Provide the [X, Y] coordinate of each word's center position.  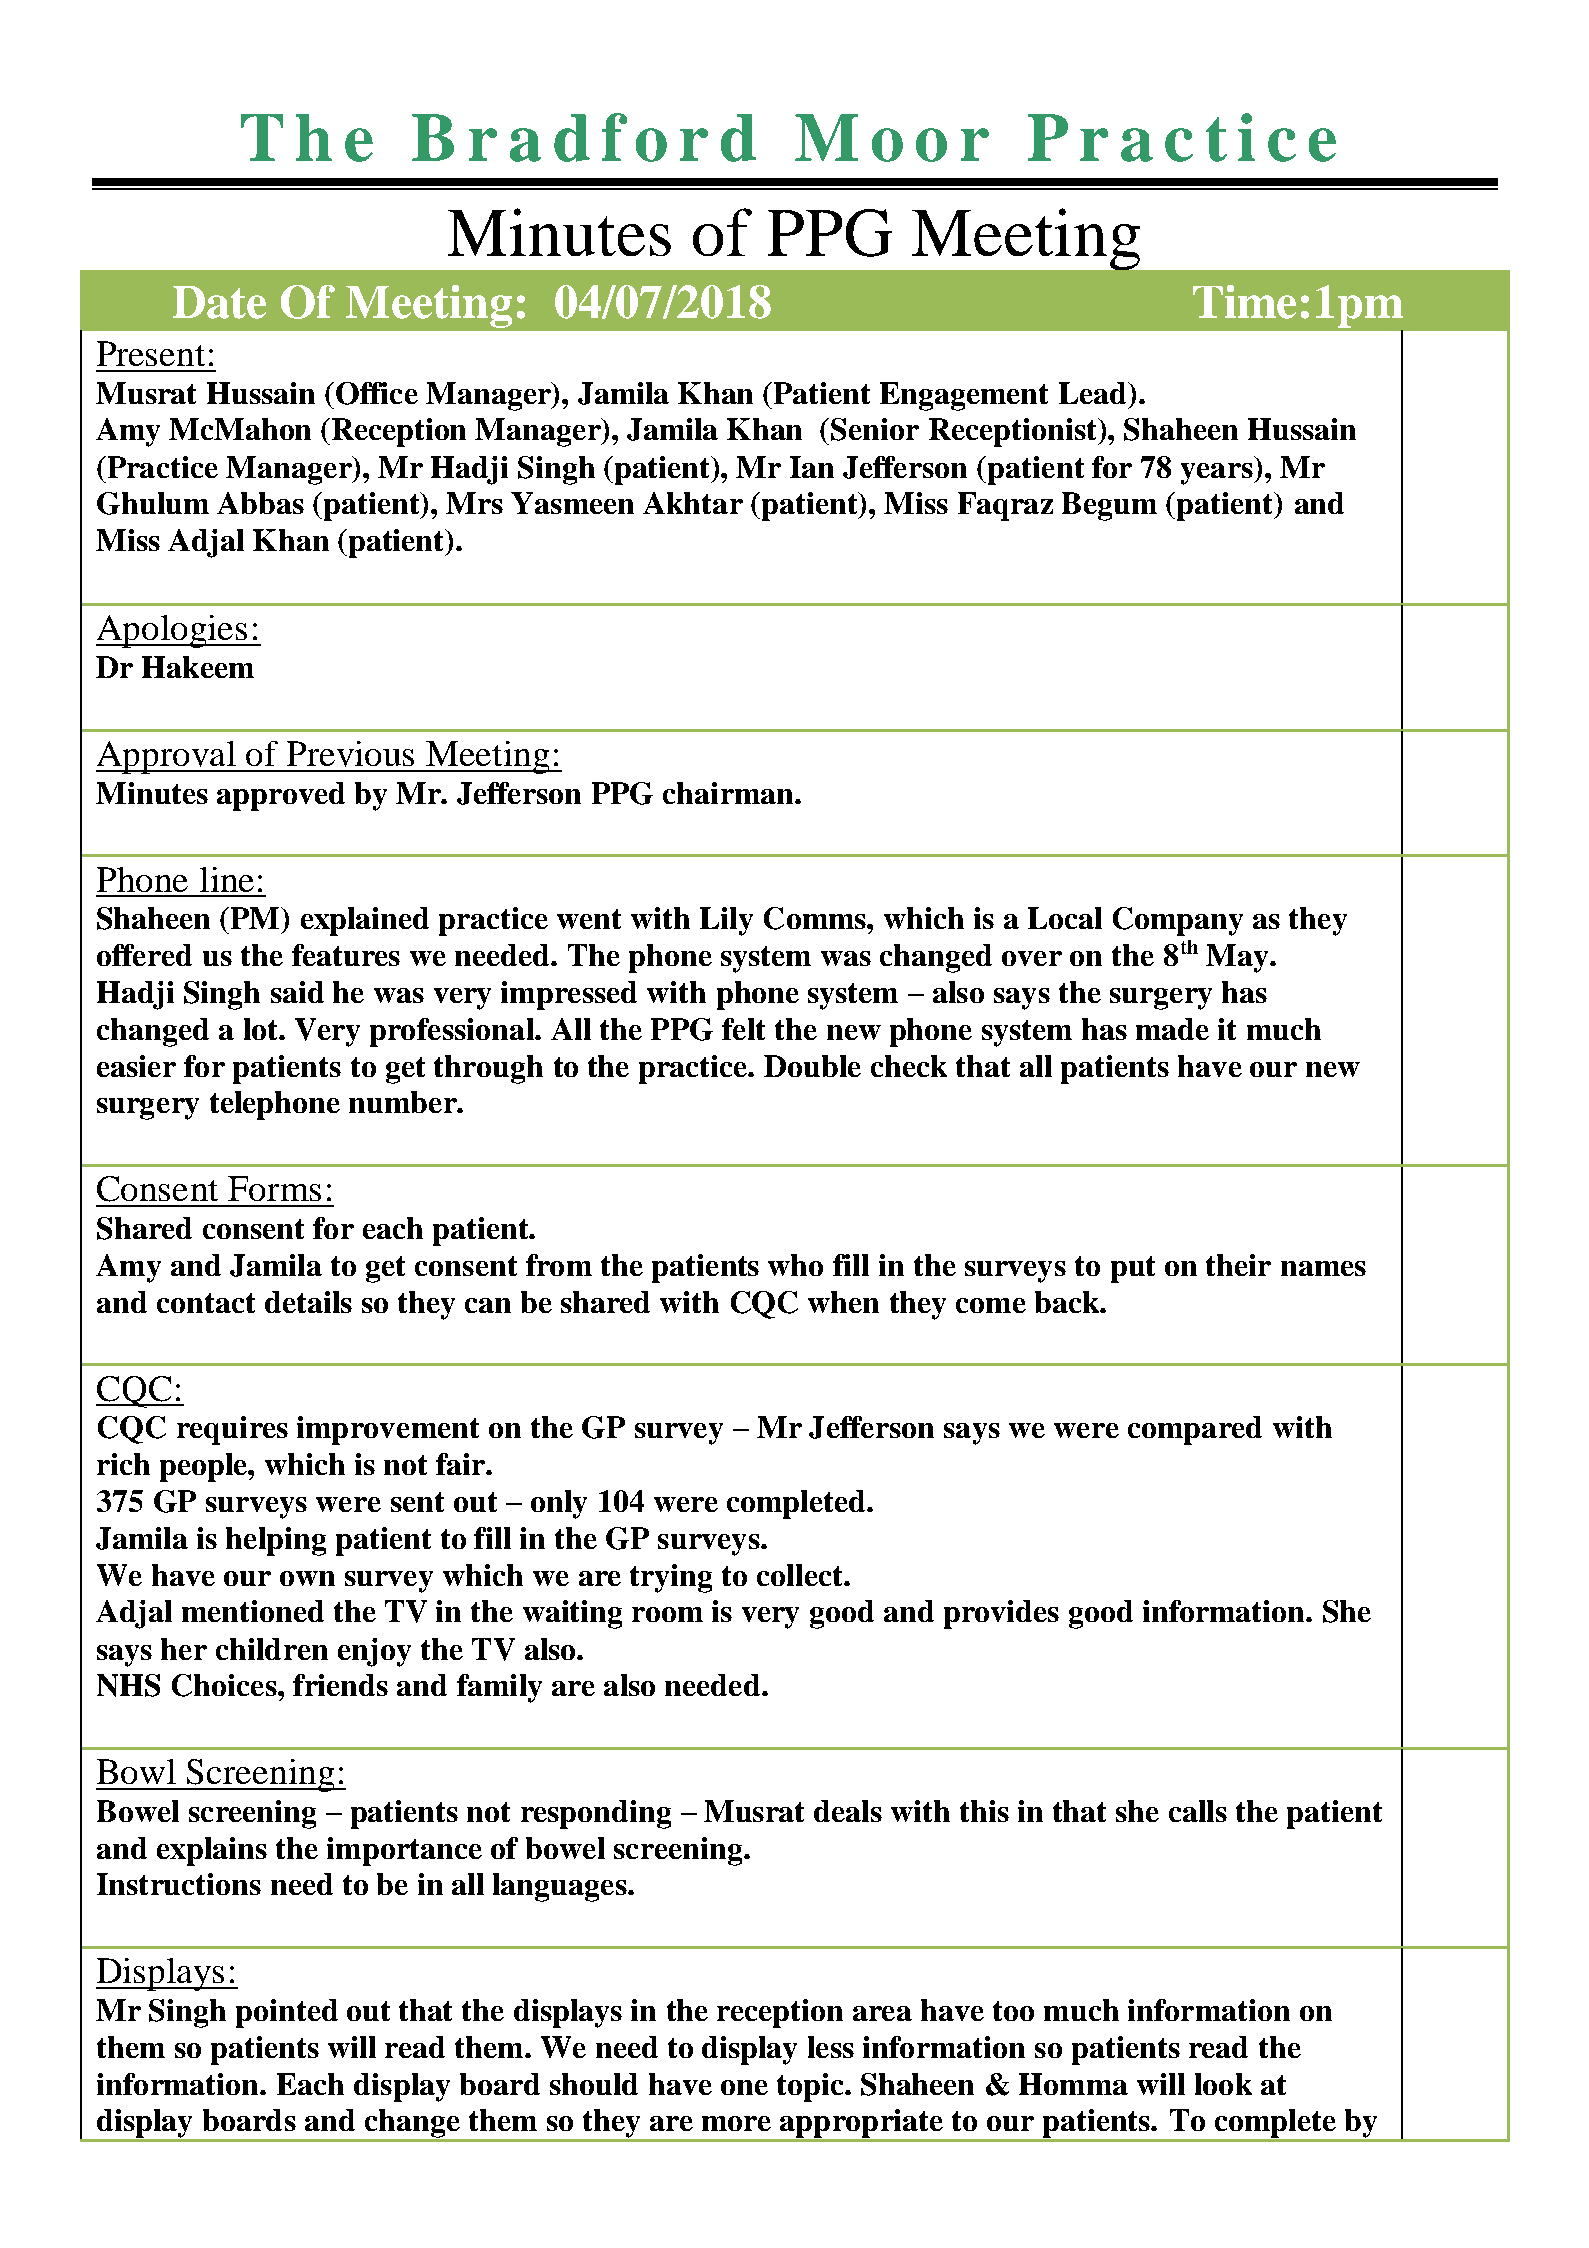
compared [1195, 1430]
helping [276, 1541]
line [227, 879]
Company [1178, 921]
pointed [287, 2013]
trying [671, 1578]
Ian [812, 467]
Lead [1094, 393]
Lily [726, 921]
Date [219, 302]
